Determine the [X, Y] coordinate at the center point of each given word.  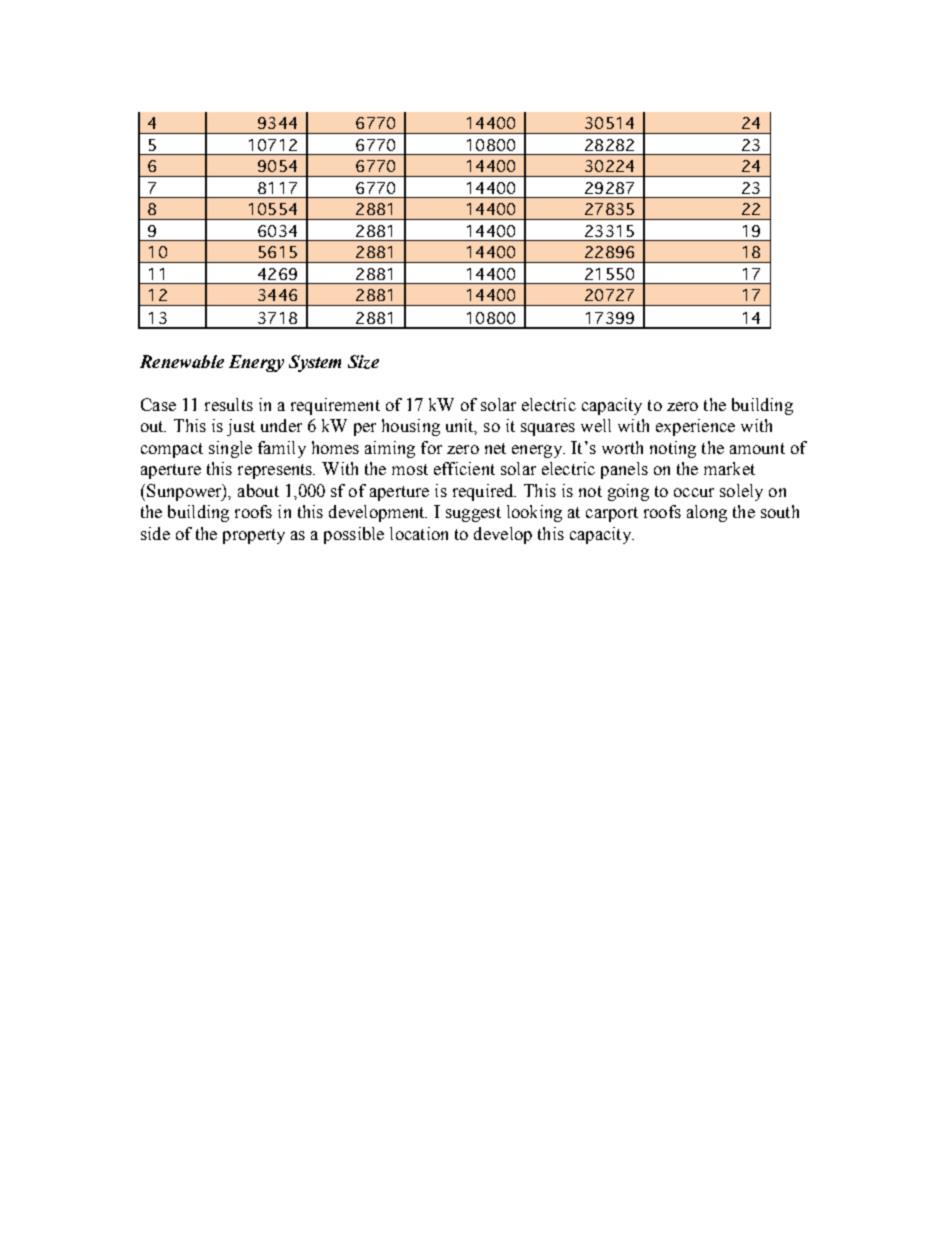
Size [363, 362]
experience [695, 427]
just [241, 427]
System [315, 363]
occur [694, 492]
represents [276, 471]
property [254, 536]
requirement [335, 406]
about [258, 490]
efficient [464, 468]
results [229, 404]
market [729, 468]
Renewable [182, 361]
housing [411, 427]
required [484, 492]
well [596, 425]
